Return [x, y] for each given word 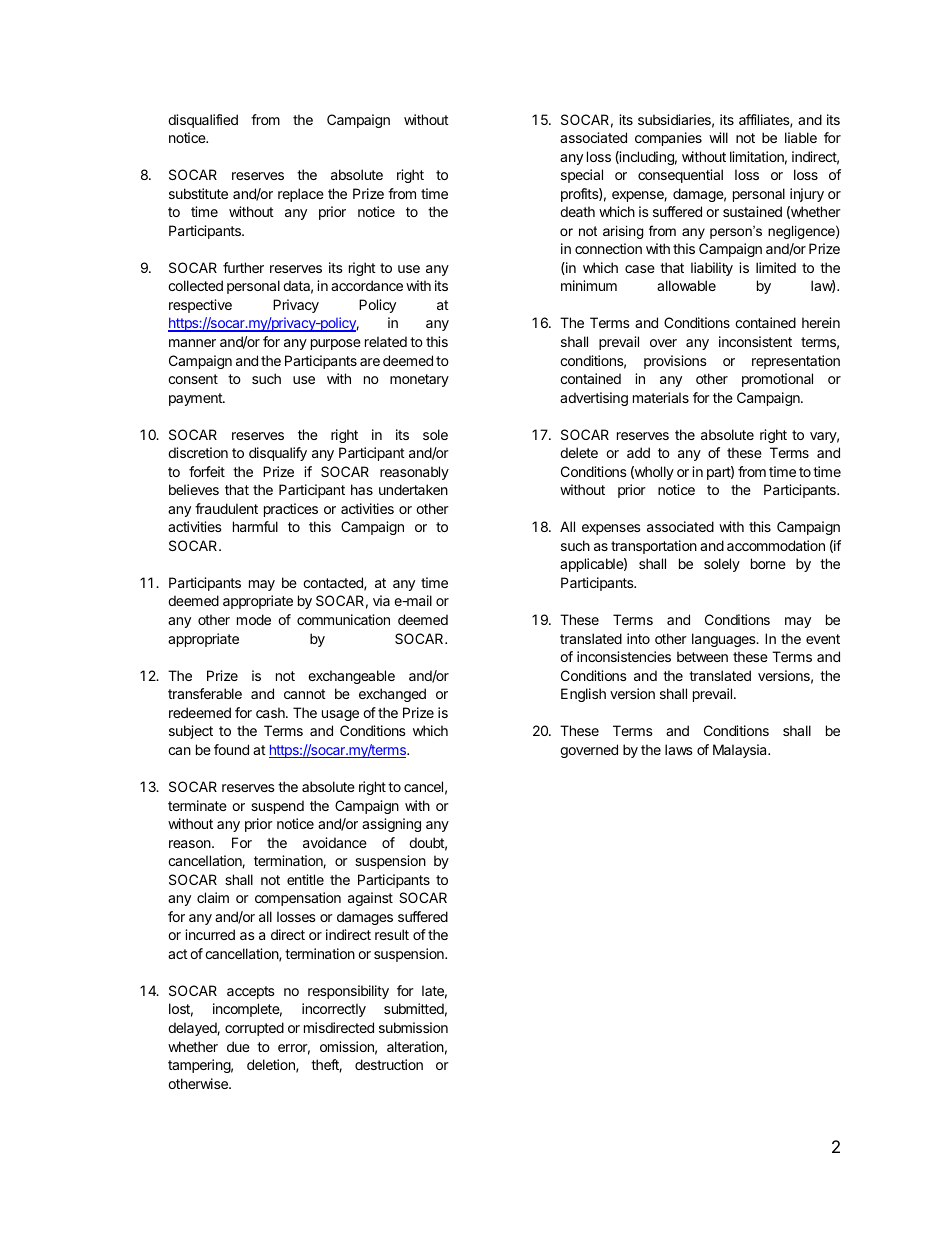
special [582, 176]
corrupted [254, 1029]
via [381, 600]
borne [768, 563]
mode [254, 619]
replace [301, 195]
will [718, 137]
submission [413, 1027]
